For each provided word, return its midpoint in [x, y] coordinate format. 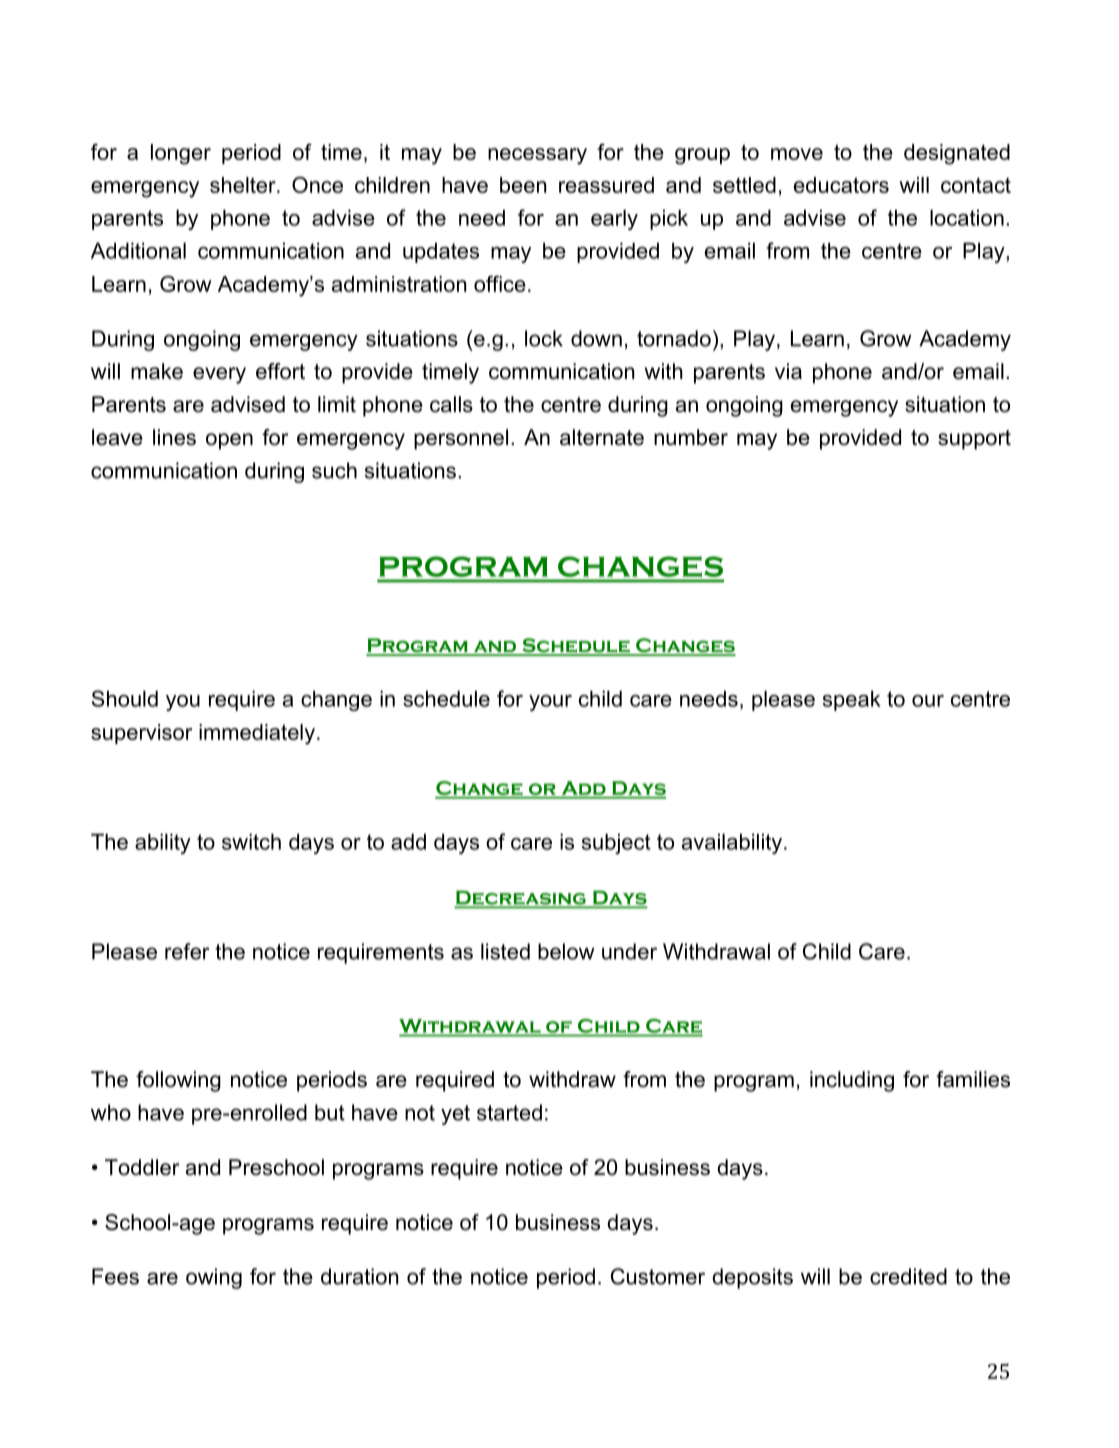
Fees [115, 1276]
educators [841, 185]
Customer [658, 1276]
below [566, 951]
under [629, 951]
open [229, 441]
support [974, 440]
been [523, 185]
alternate [602, 437]
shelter [244, 185]
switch [251, 841]
